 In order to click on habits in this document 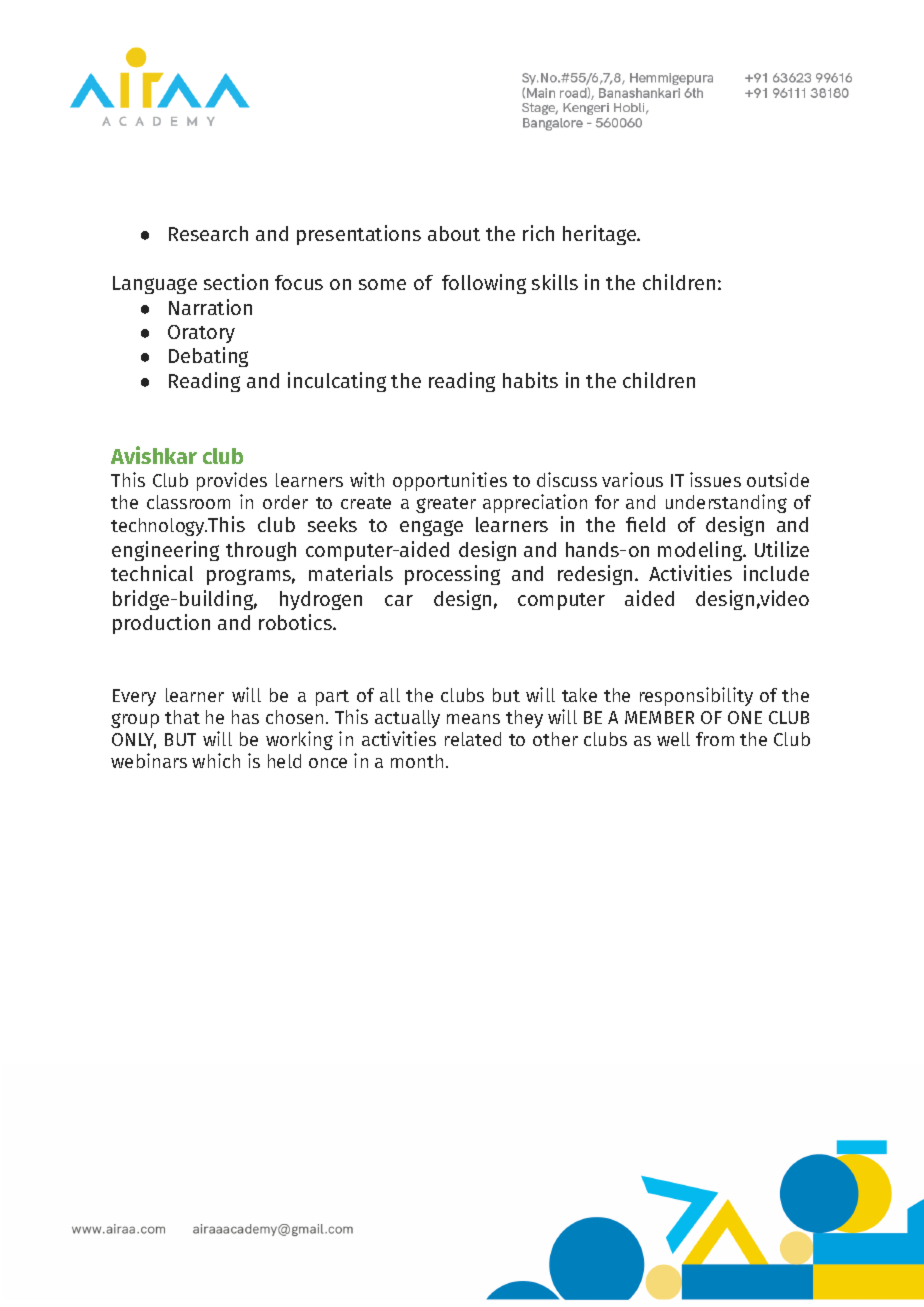, I will do `click(530, 380)`.
